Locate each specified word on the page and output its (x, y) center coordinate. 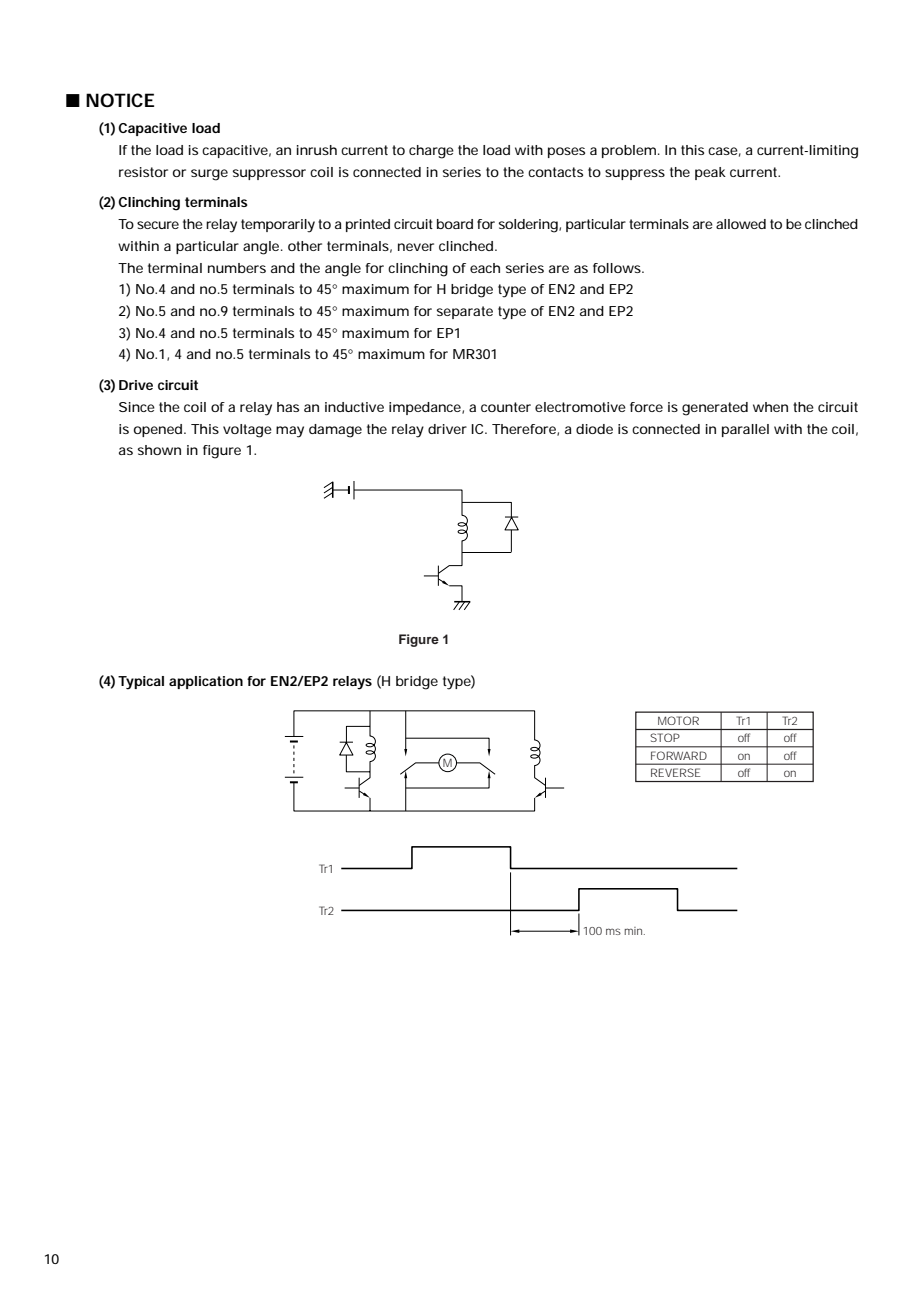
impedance (425, 408)
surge (209, 175)
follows (617, 268)
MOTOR (678, 720)
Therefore (524, 429)
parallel (745, 430)
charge (431, 152)
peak (710, 173)
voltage (247, 431)
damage (335, 431)
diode (594, 429)
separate (465, 312)
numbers (237, 268)
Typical (141, 683)
